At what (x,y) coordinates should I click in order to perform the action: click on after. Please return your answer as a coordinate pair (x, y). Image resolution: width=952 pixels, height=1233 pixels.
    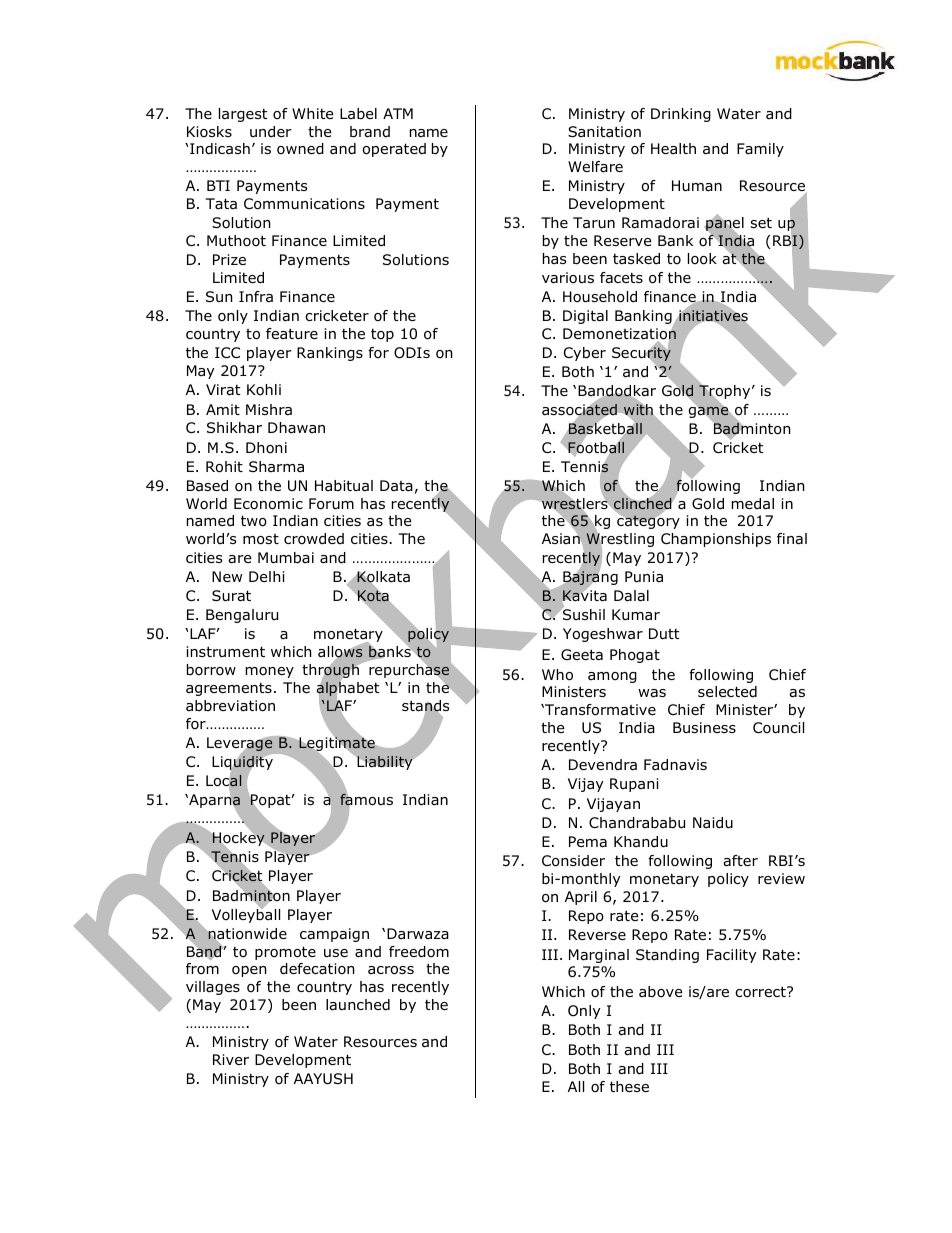
    Looking at the image, I should click on (740, 861).
